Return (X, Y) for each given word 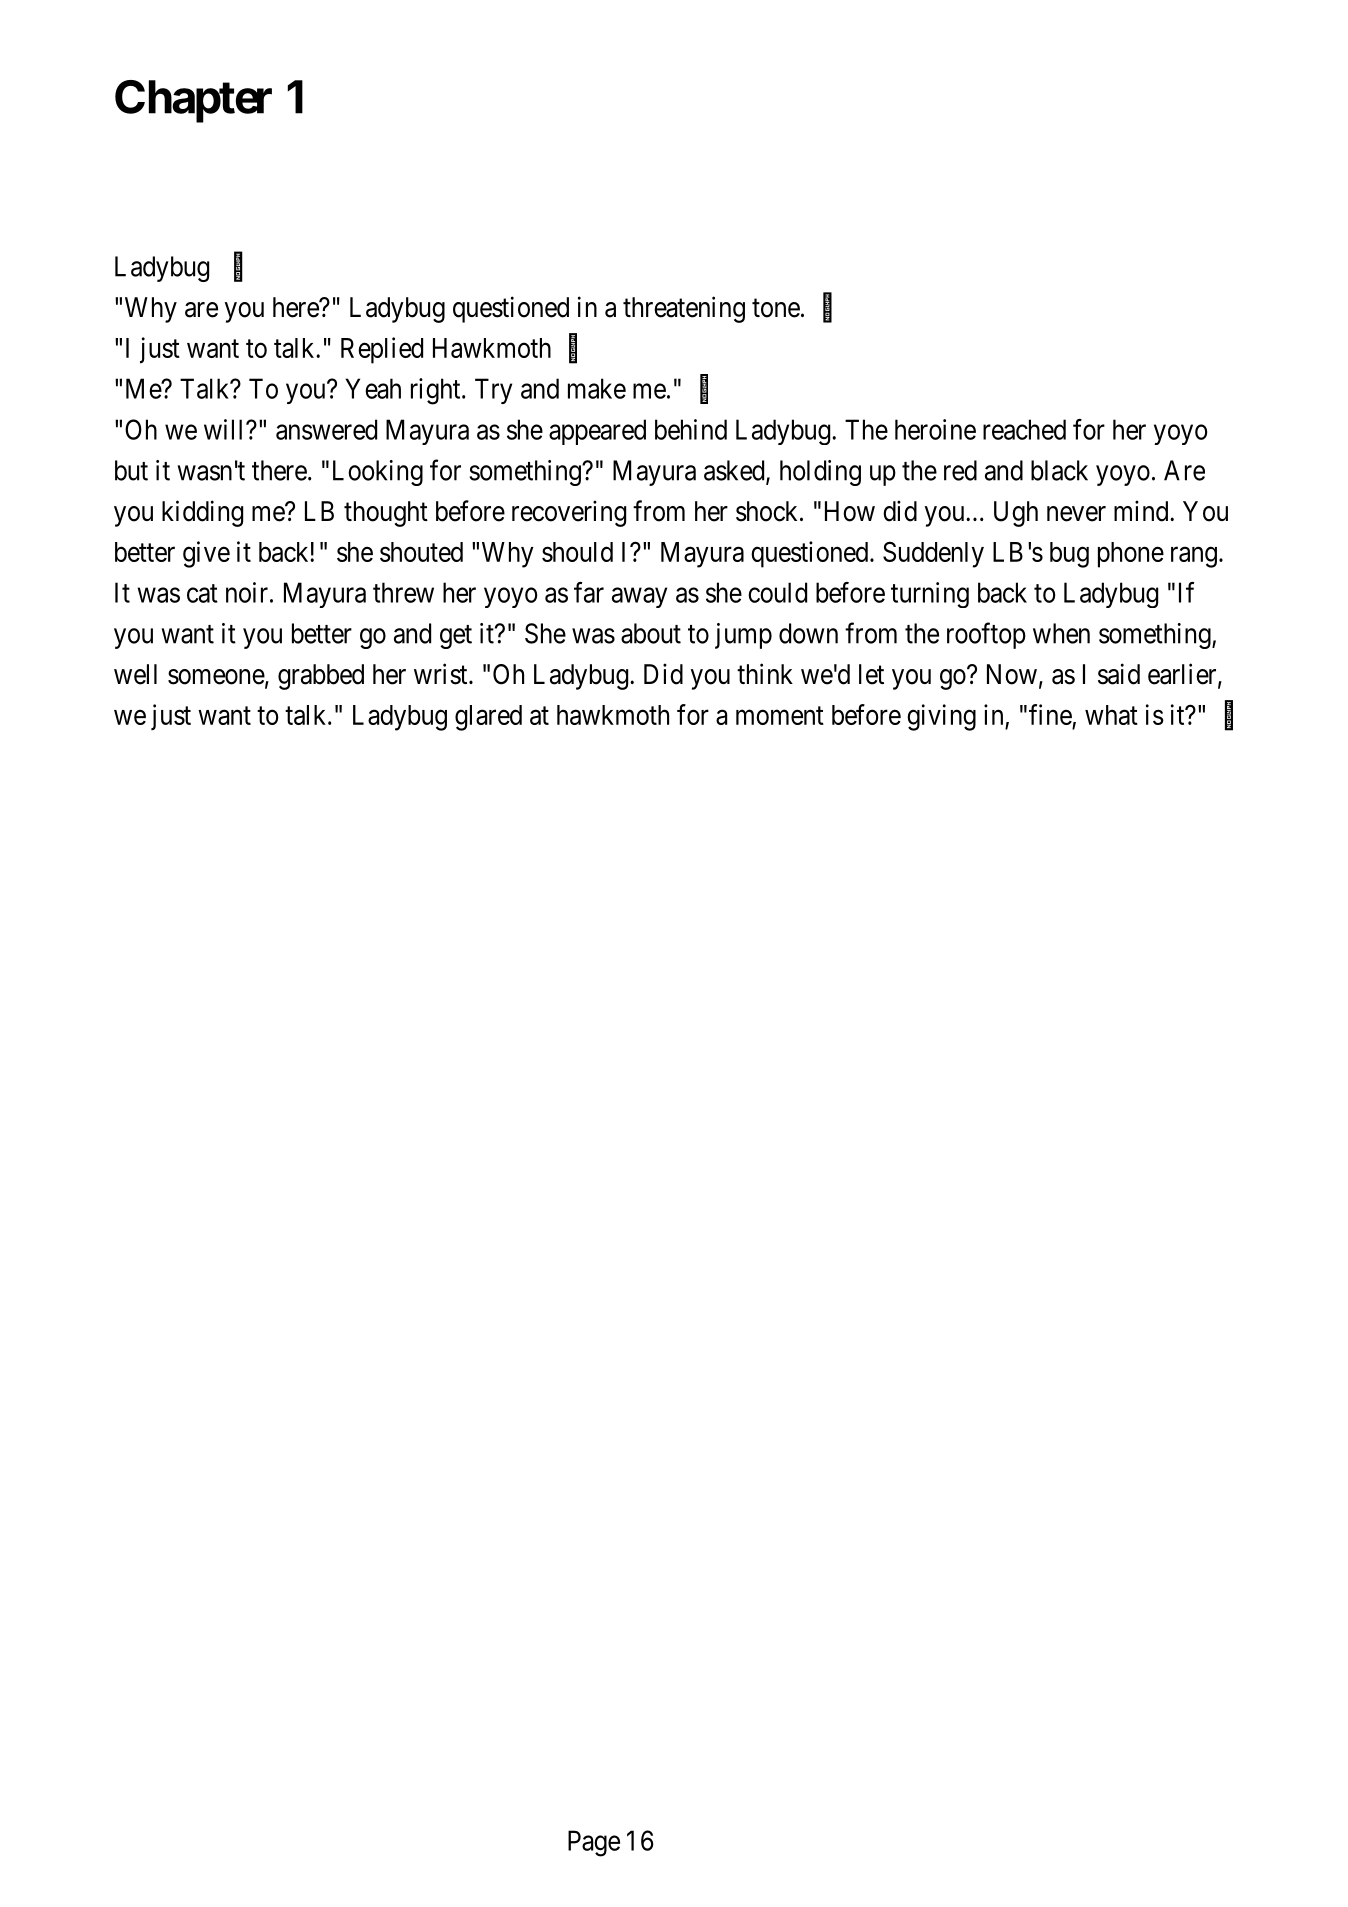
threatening (684, 309)
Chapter (193, 101)
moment (780, 716)
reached (1024, 429)
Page (594, 1843)
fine (1050, 714)
